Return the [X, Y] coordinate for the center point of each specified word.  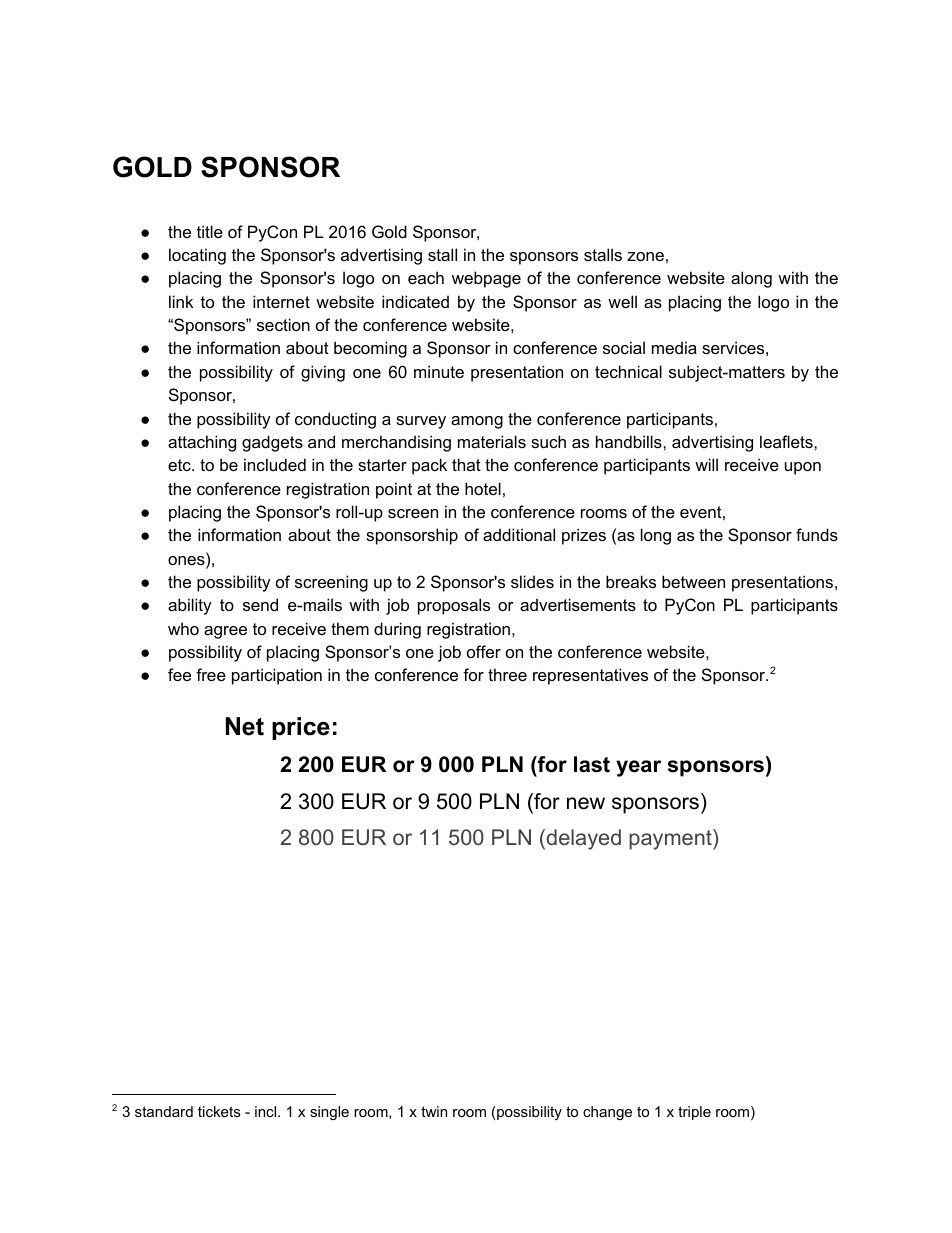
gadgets [272, 443]
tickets [219, 1111]
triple [694, 1113]
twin [434, 1111]
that [466, 464]
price [301, 728]
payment [671, 839]
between [693, 581]
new [586, 803]
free [211, 674]
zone [645, 256]
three [507, 674]
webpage [486, 279]
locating [197, 256]
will [706, 464]
